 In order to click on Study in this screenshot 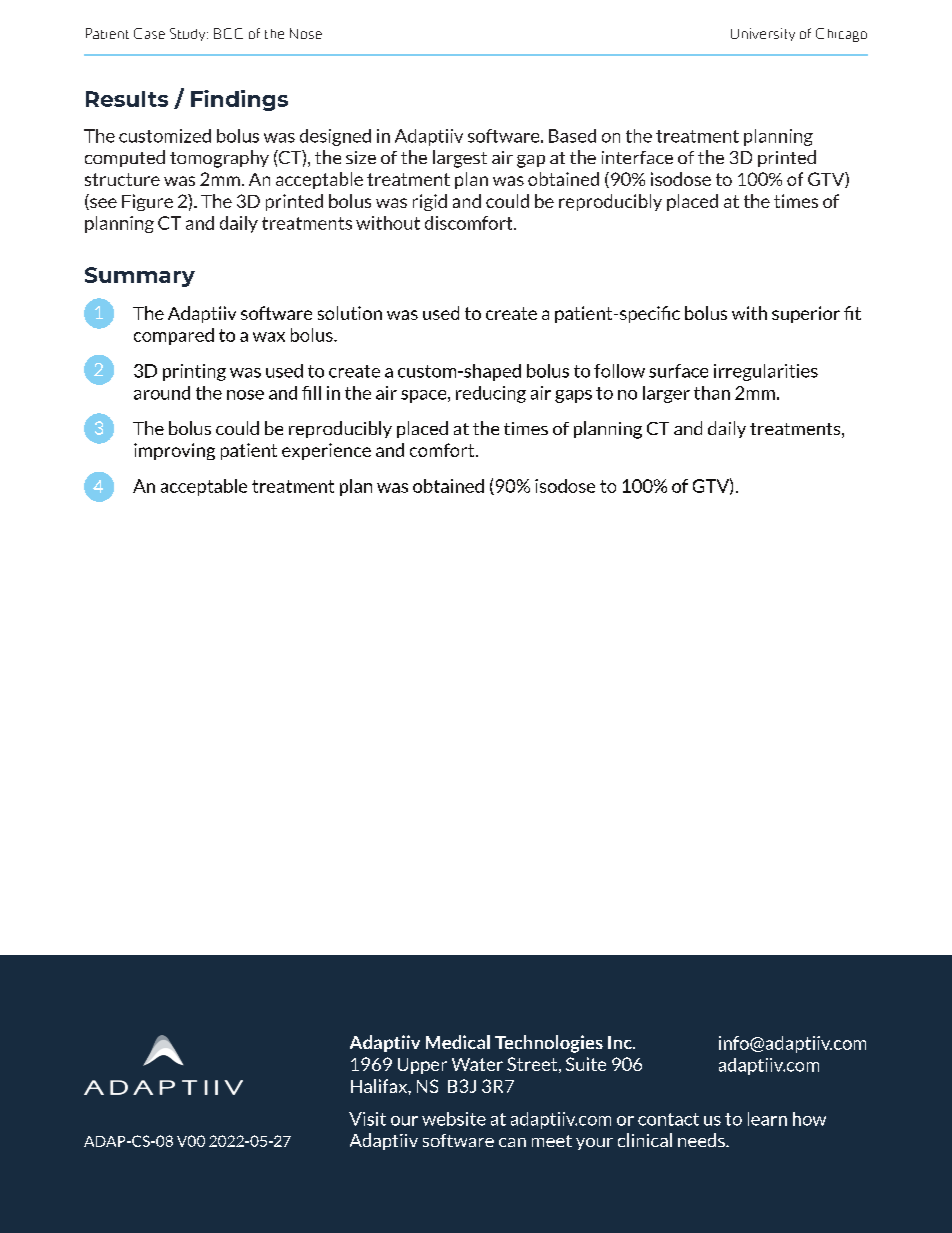, I will do `click(189, 34)`.
